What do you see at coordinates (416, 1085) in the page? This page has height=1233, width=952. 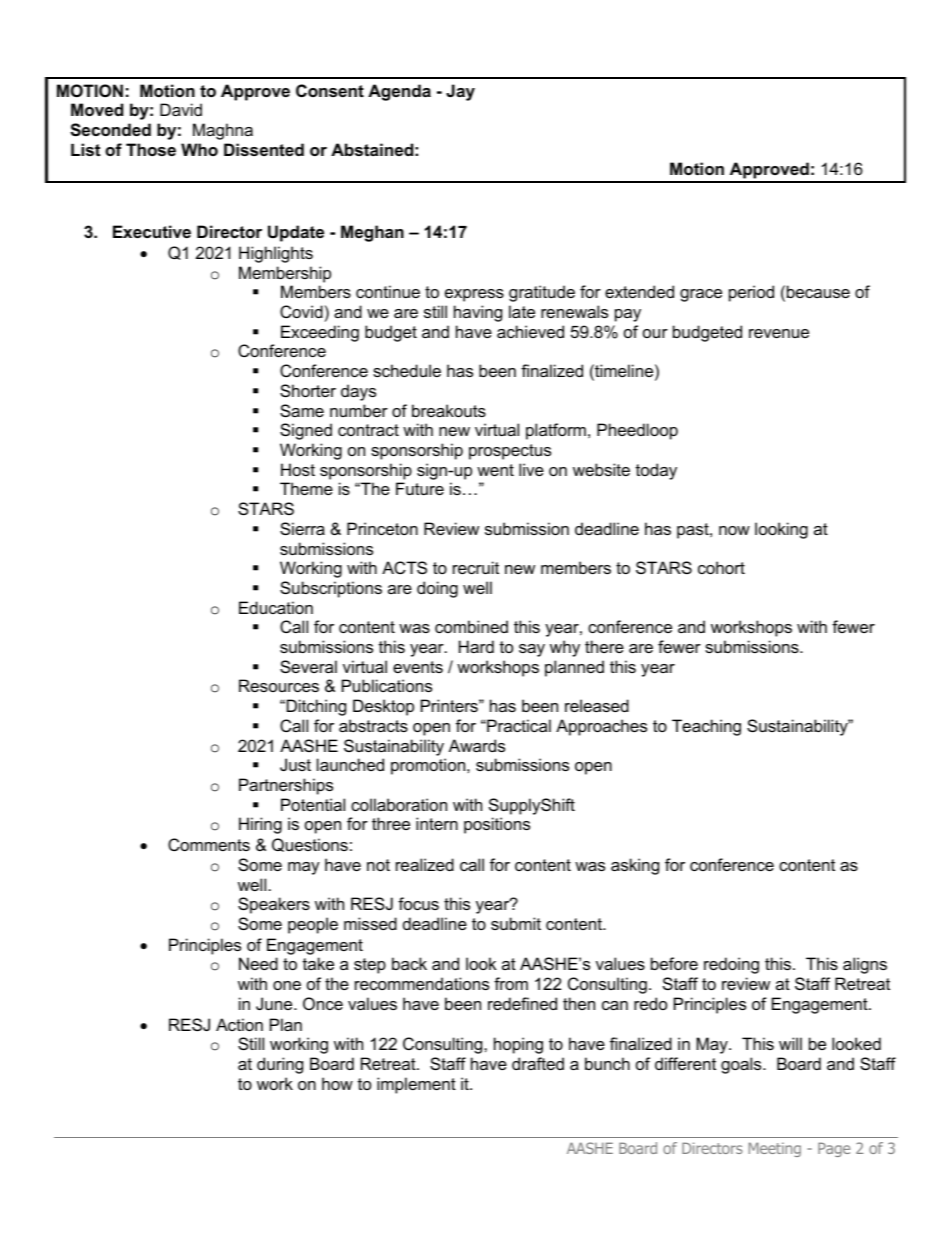 I see `implement` at bounding box center [416, 1085].
